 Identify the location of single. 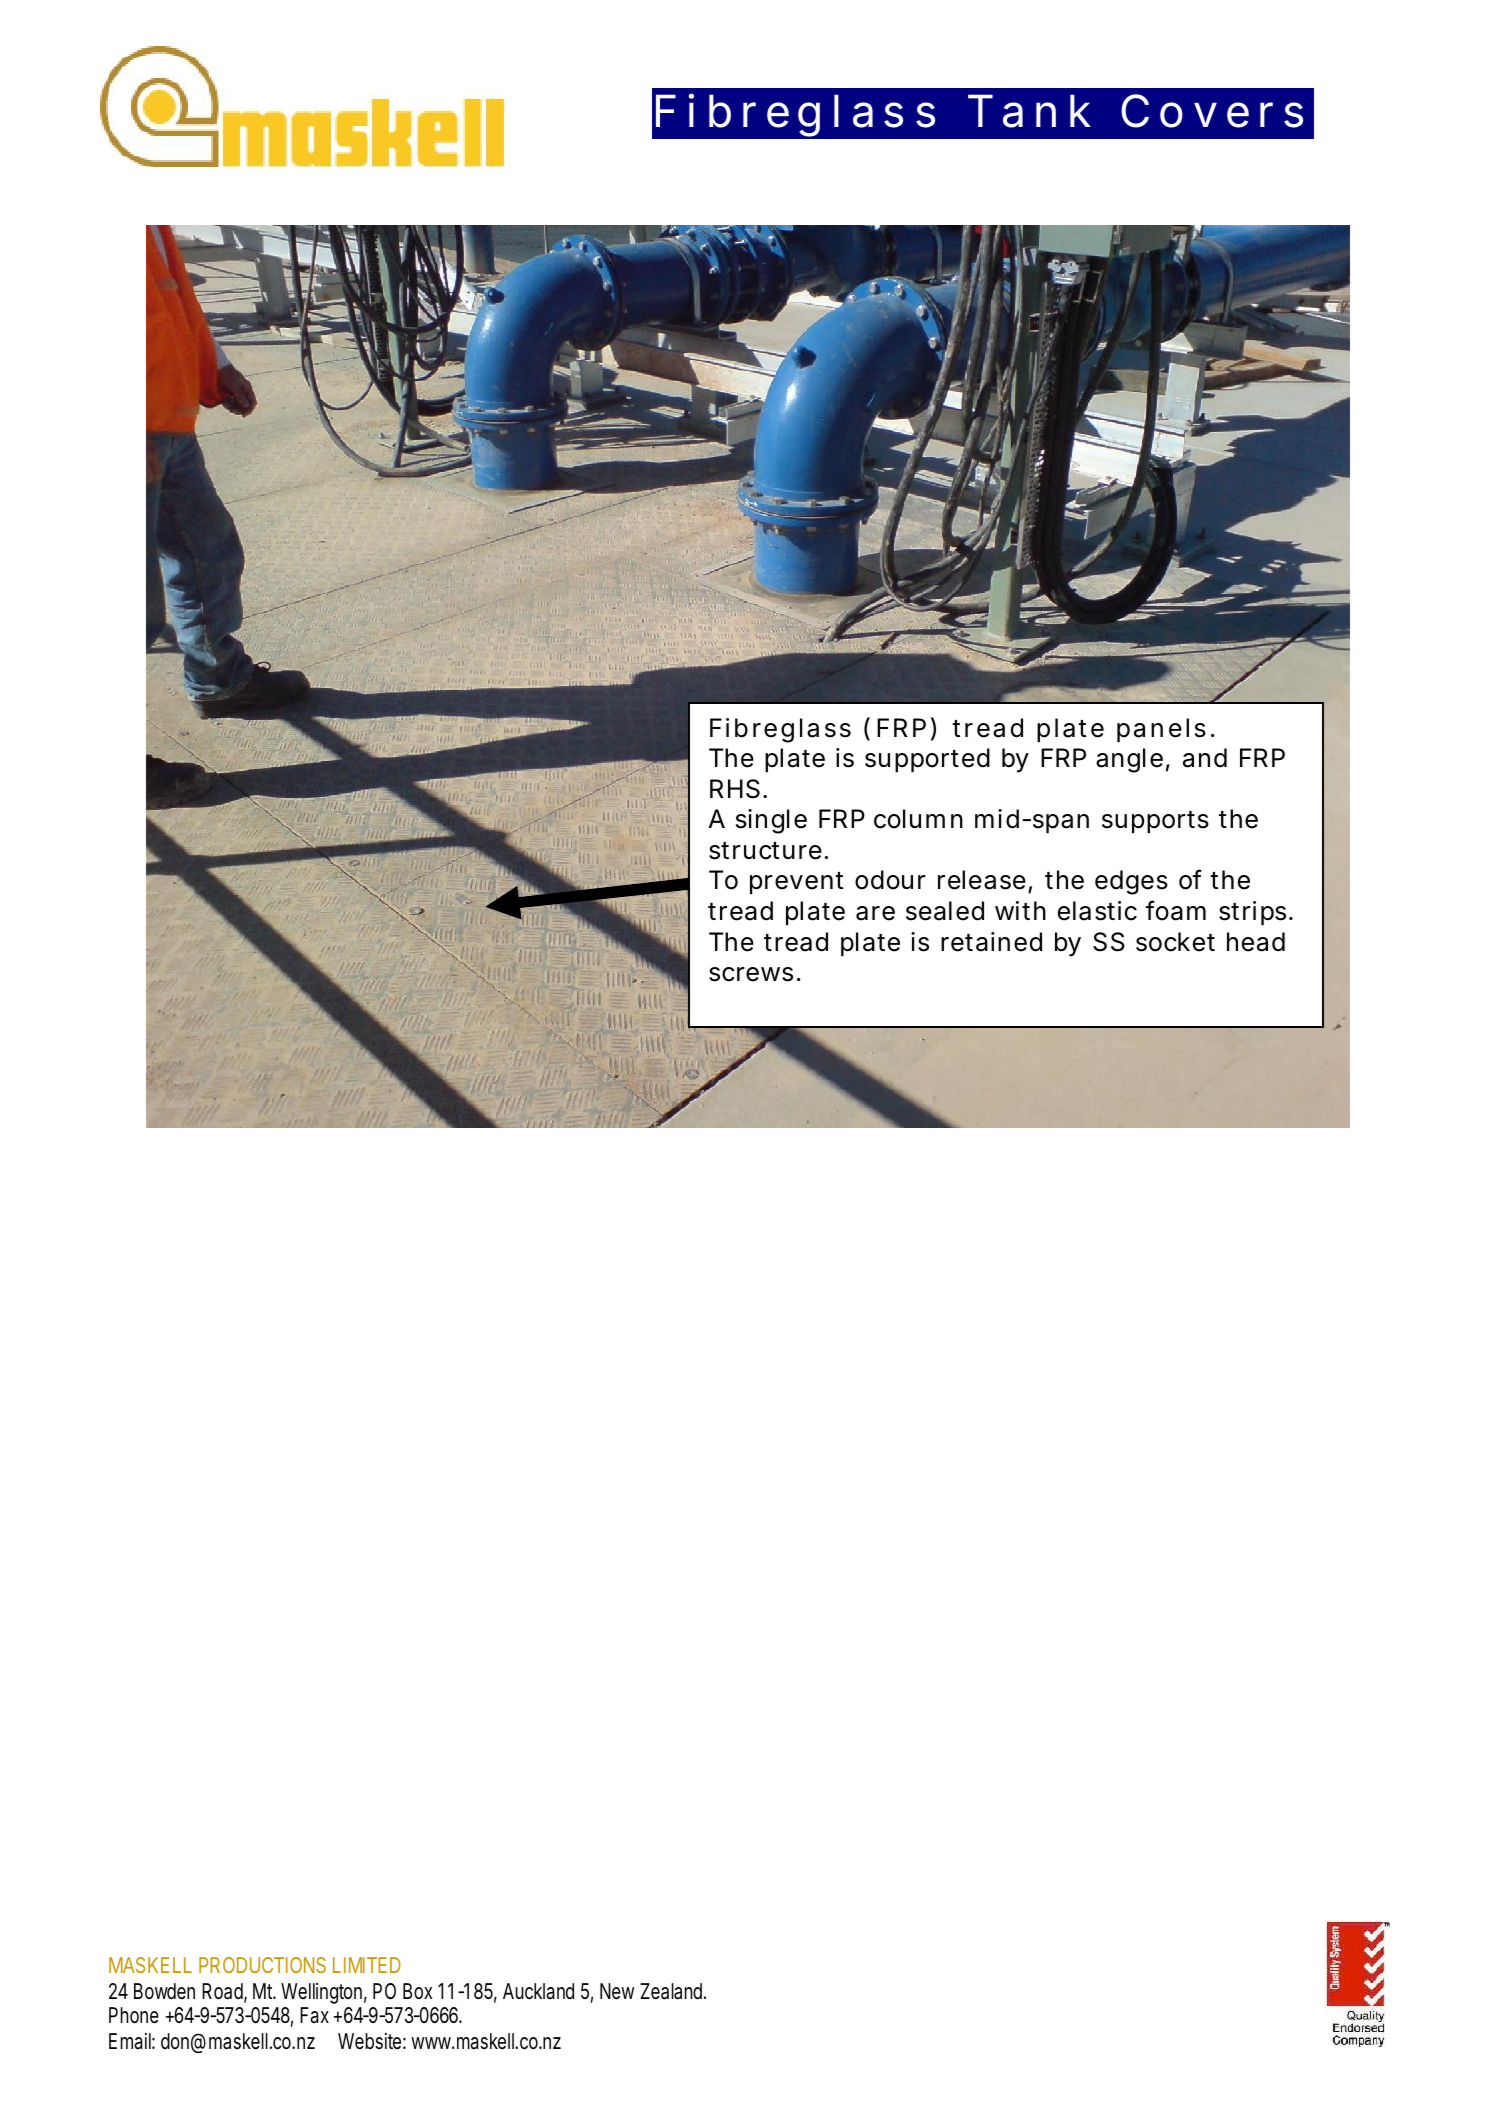
(771, 821).
